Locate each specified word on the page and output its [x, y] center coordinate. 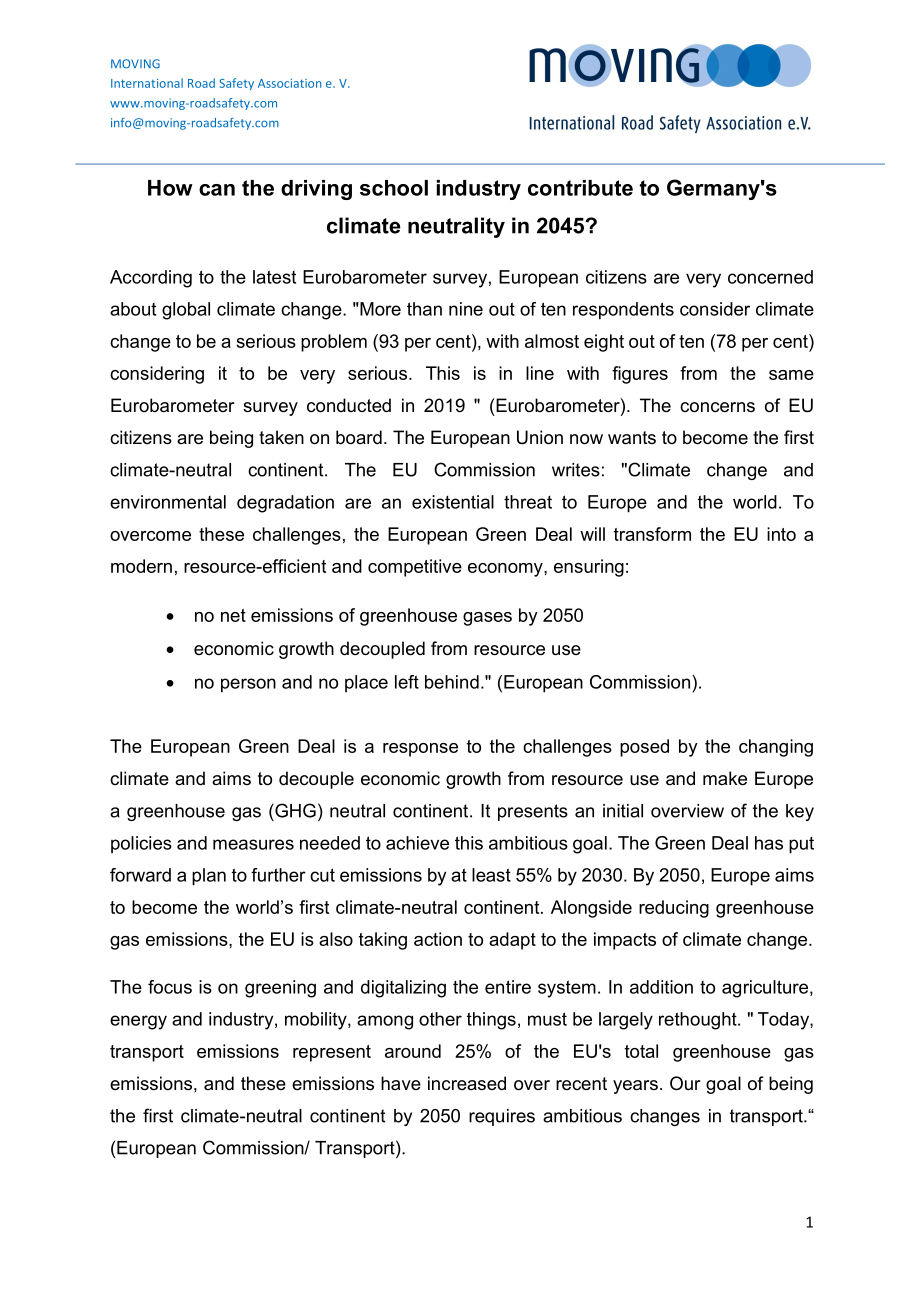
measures [253, 844]
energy [138, 1022]
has [769, 843]
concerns [717, 407]
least [491, 875]
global [186, 311]
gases [487, 619]
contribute [580, 188]
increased [467, 1083]
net [233, 615]
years [635, 1087]
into [781, 534]
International [147, 83]
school [394, 188]
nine [466, 309]
